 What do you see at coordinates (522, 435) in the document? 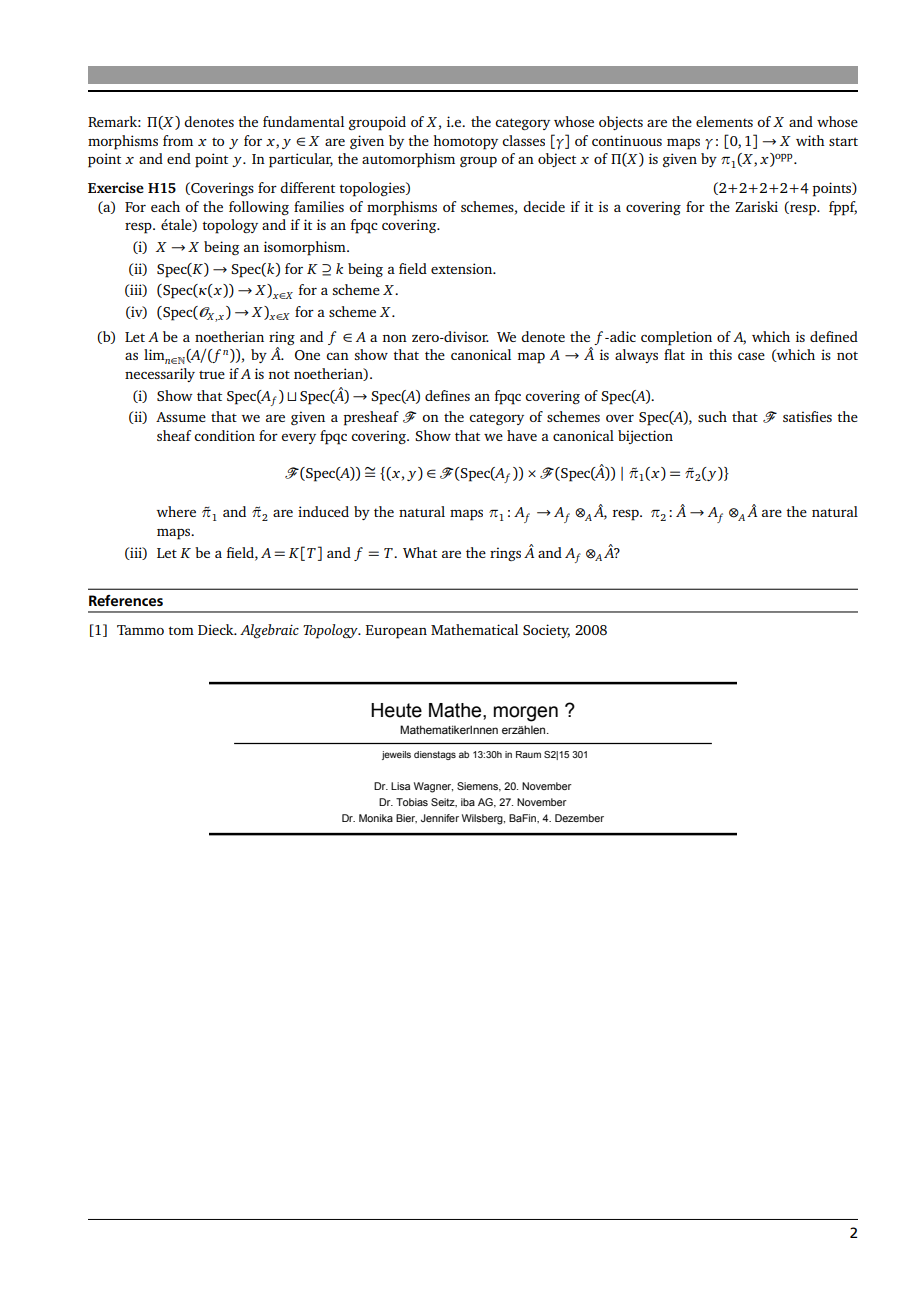
I see `have` at bounding box center [522, 435].
